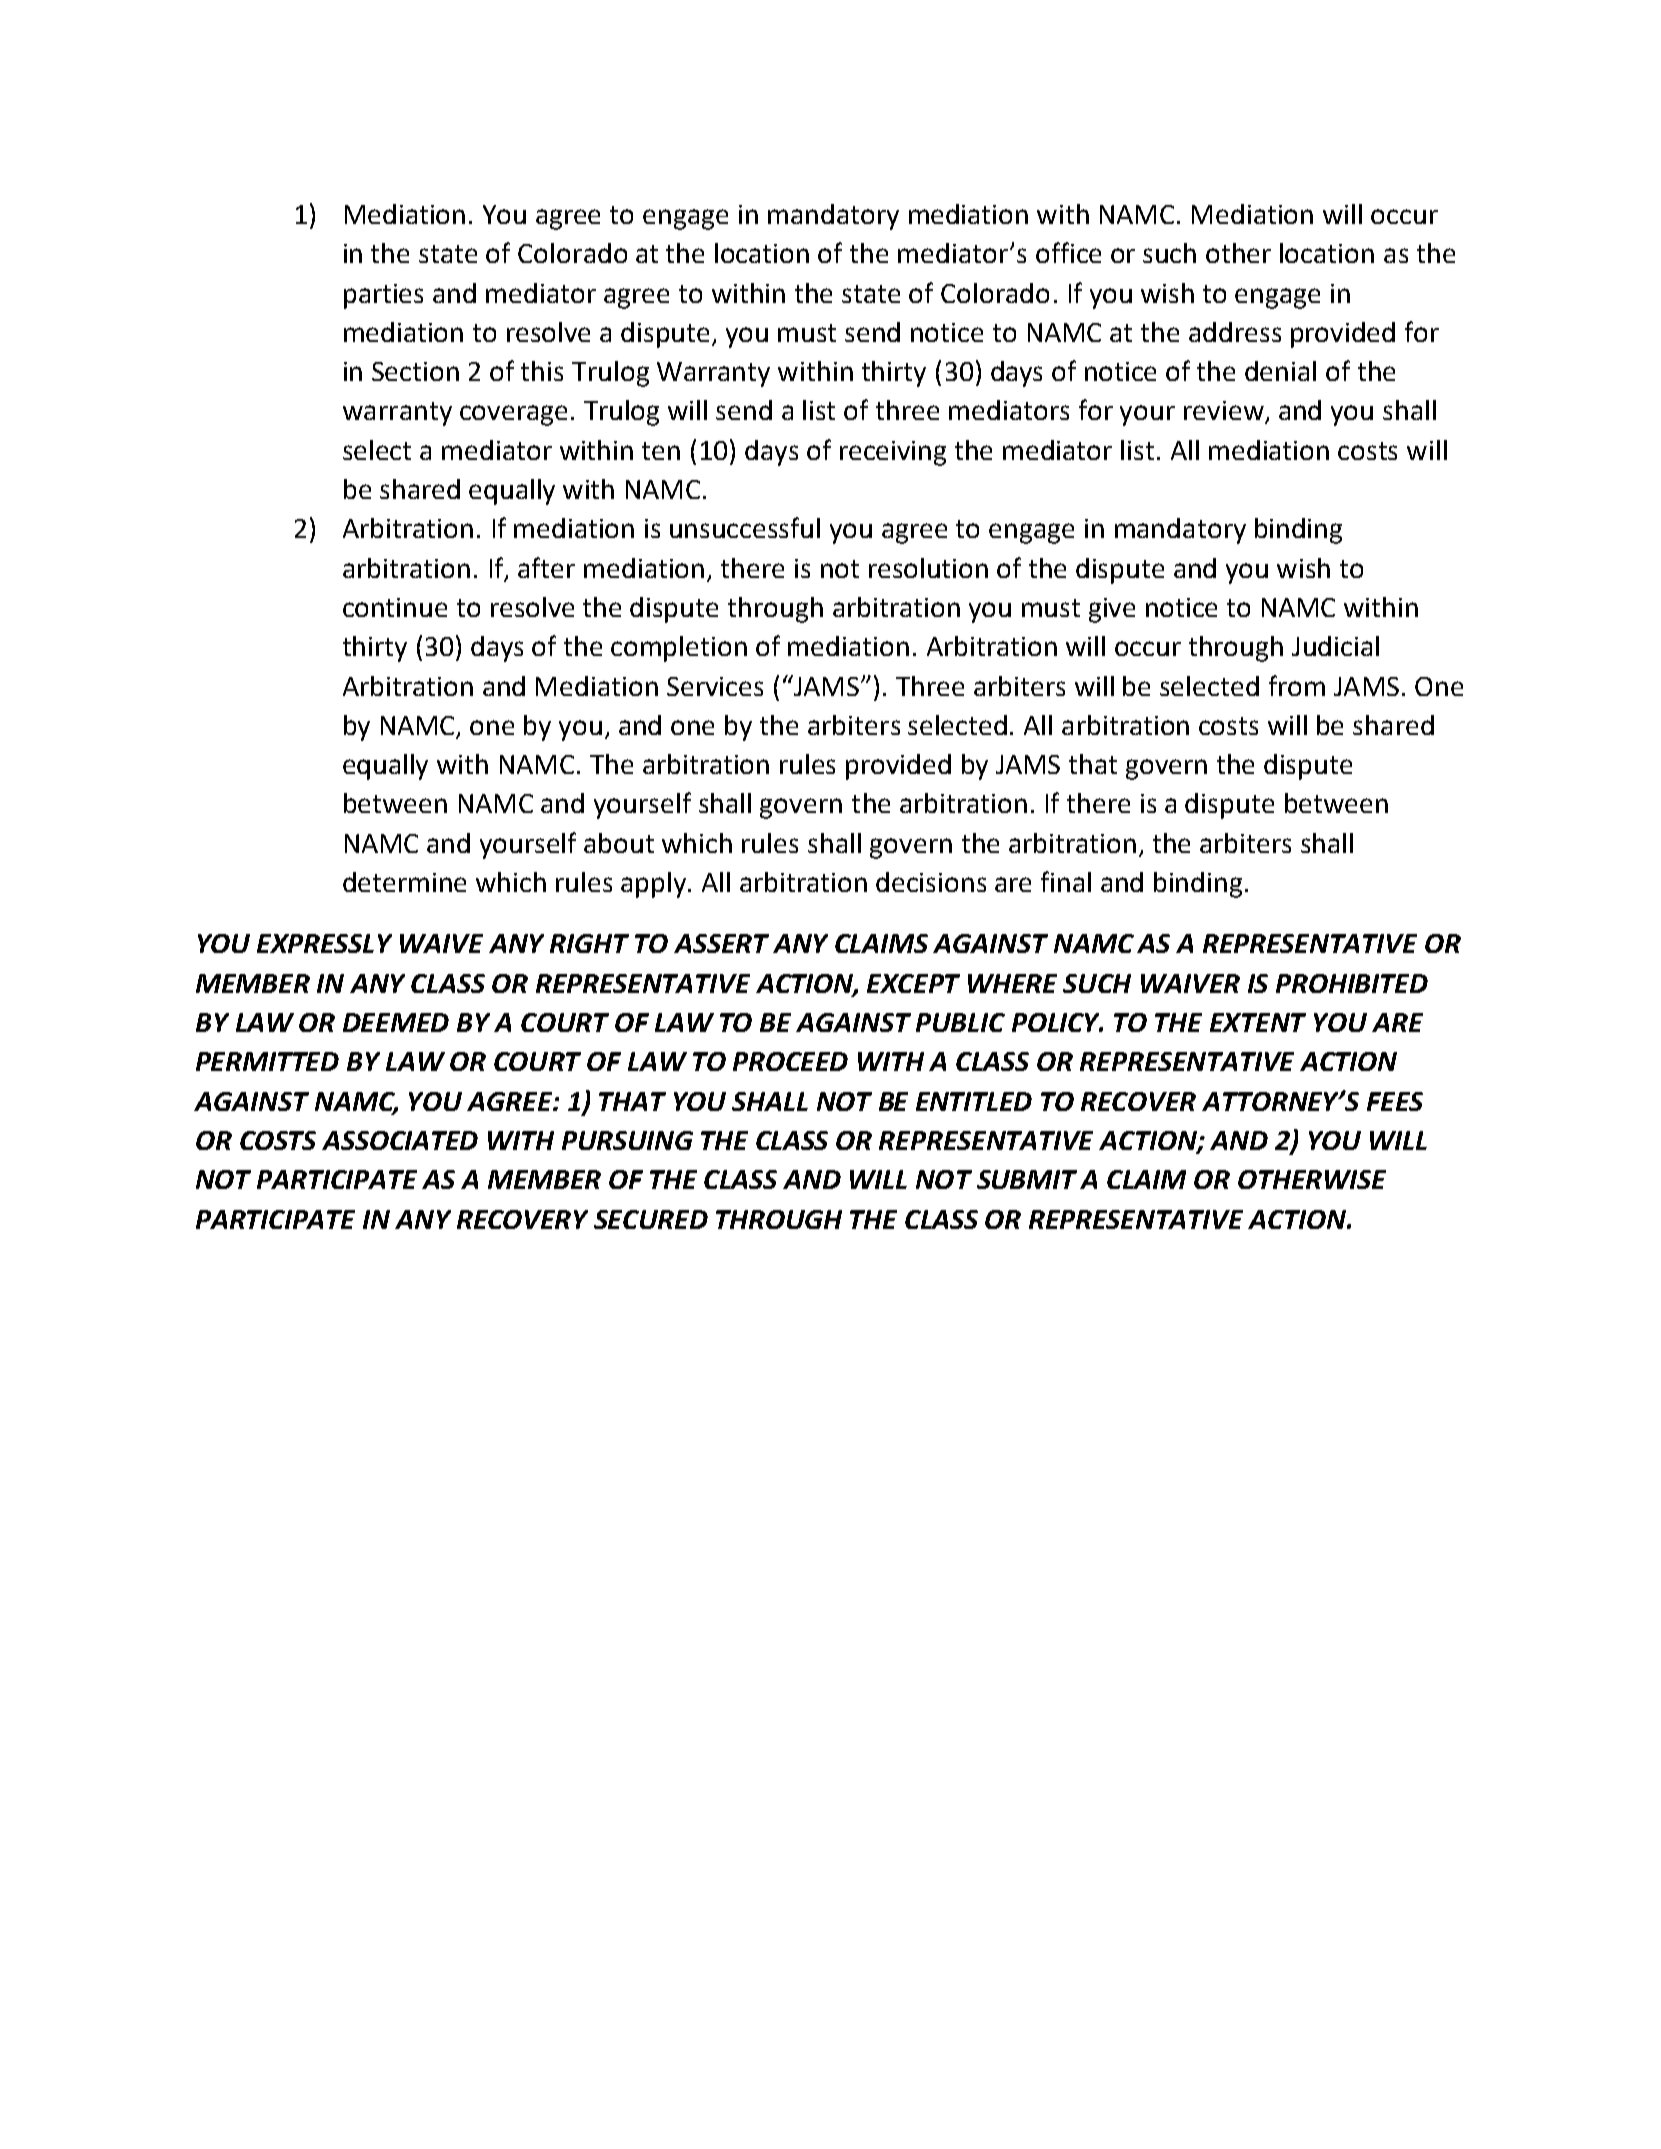 The height and width of the image is (2149, 1661). Describe the element at coordinates (1112, 610) in the image. I see `give` at that location.
